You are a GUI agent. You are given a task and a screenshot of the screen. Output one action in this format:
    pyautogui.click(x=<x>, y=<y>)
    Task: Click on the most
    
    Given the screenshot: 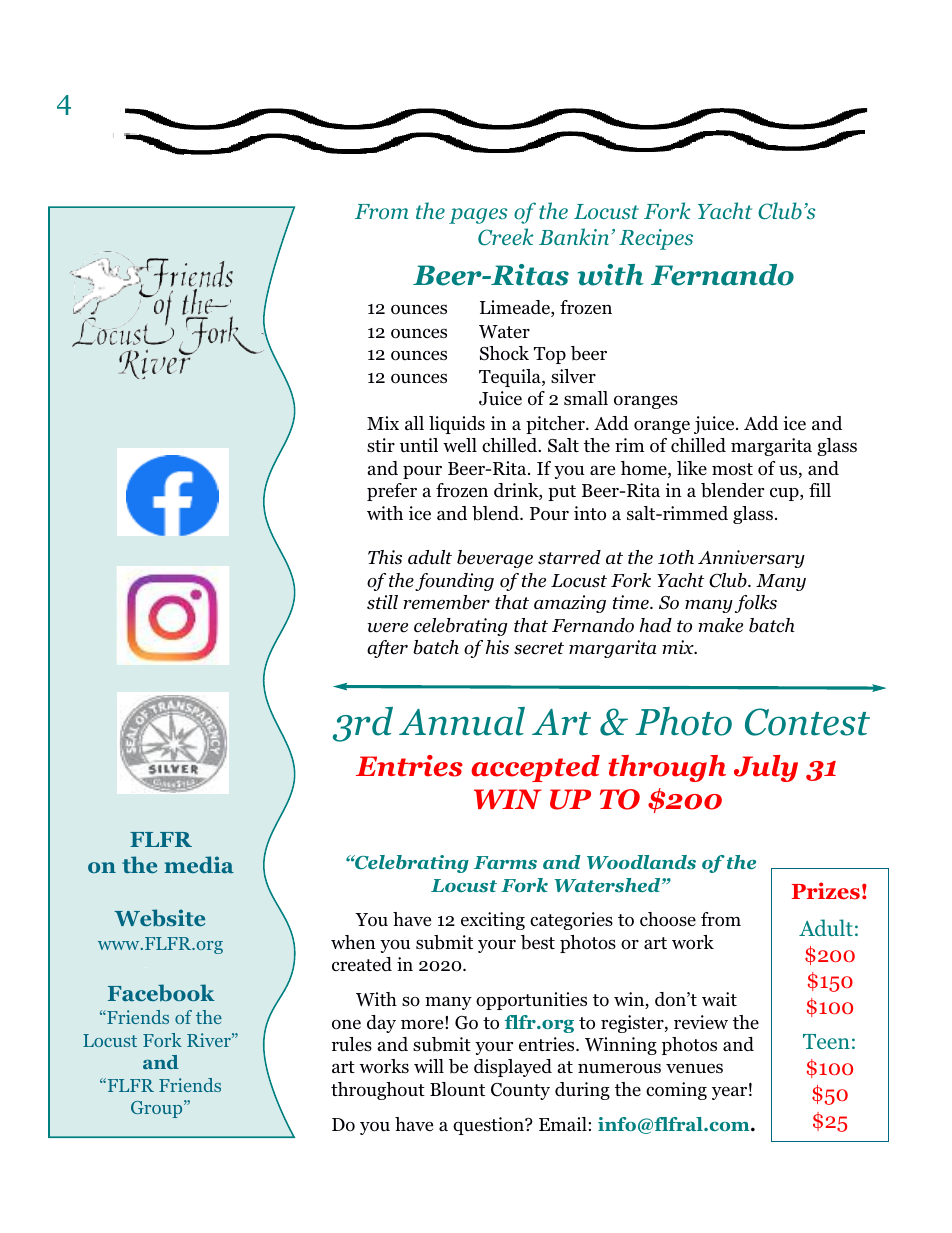 What is the action you would take?
    pyautogui.click(x=732, y=469)
